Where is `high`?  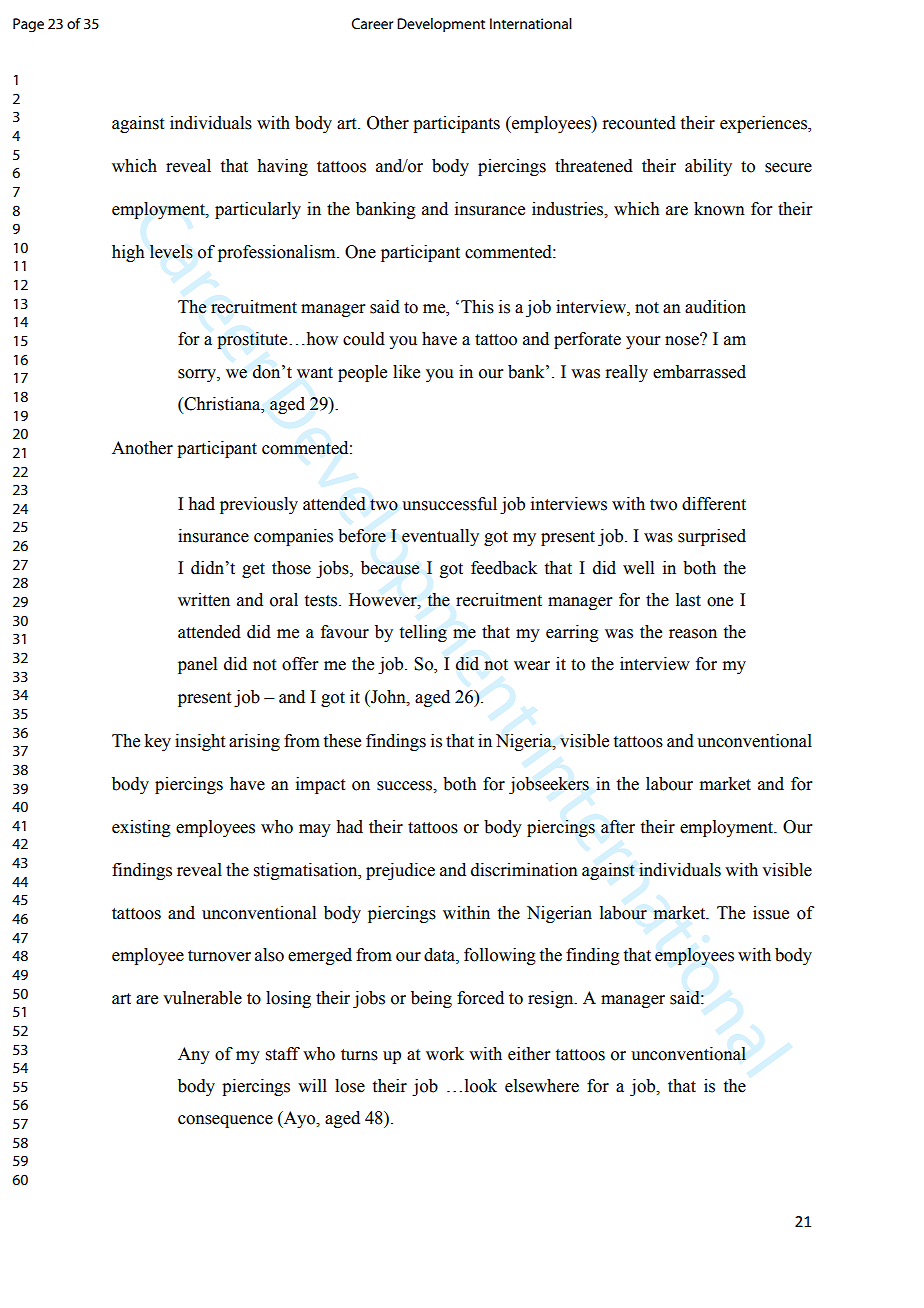 high is located at coordinates (128, 253).
